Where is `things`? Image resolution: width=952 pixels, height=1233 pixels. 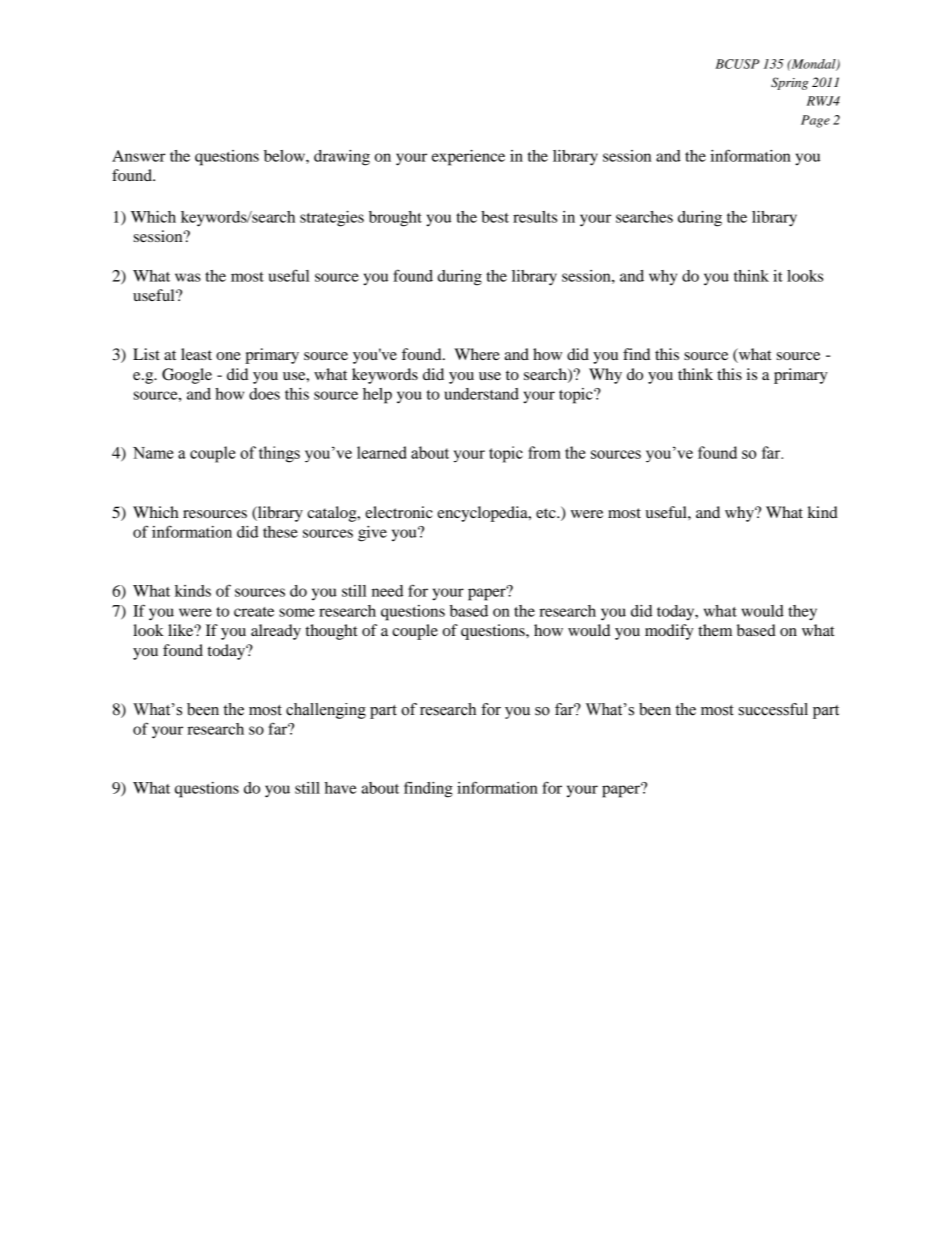 things is located at coordinates (279, 454).
